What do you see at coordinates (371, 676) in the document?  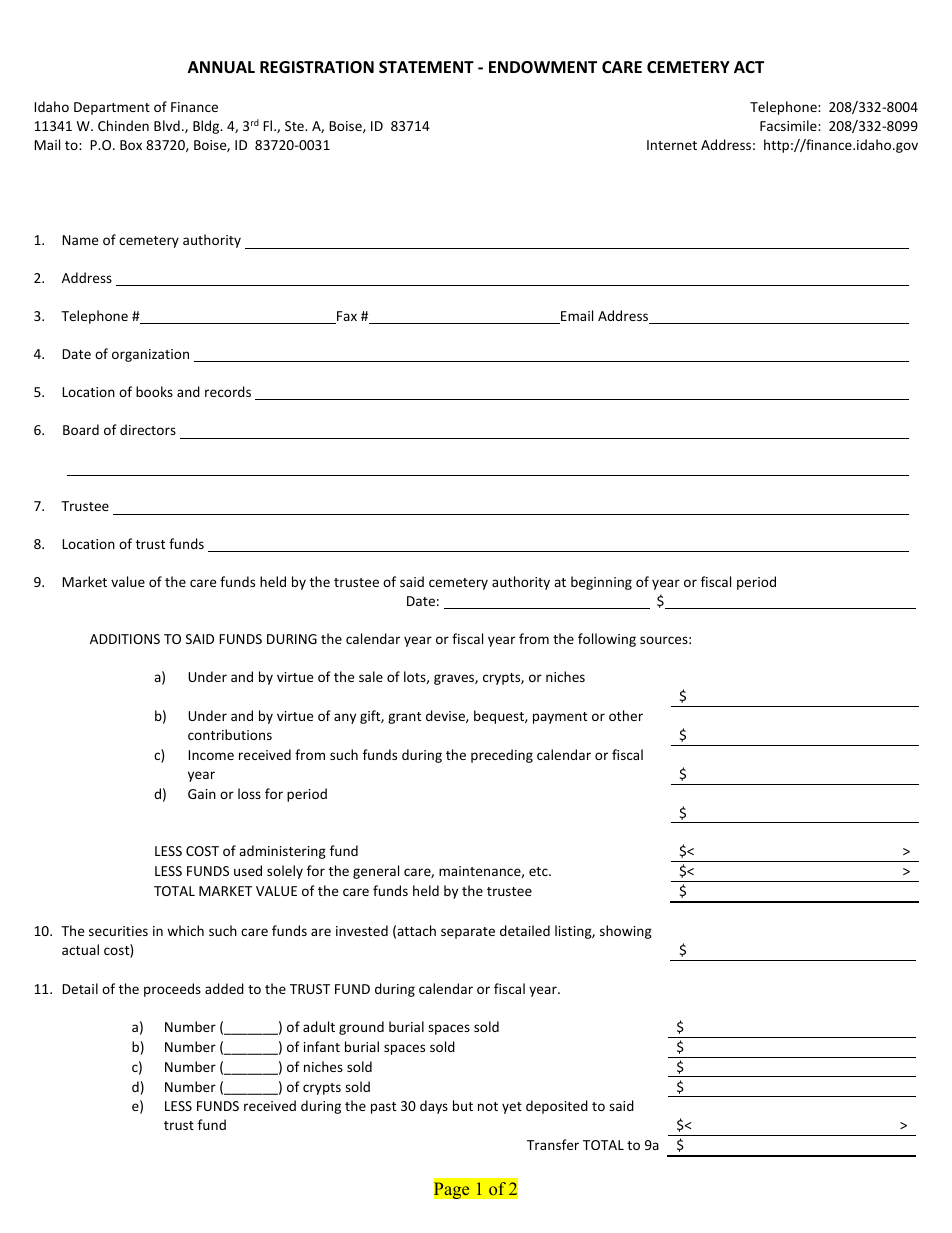 I see `sale` at bounding box center [371, 676].
